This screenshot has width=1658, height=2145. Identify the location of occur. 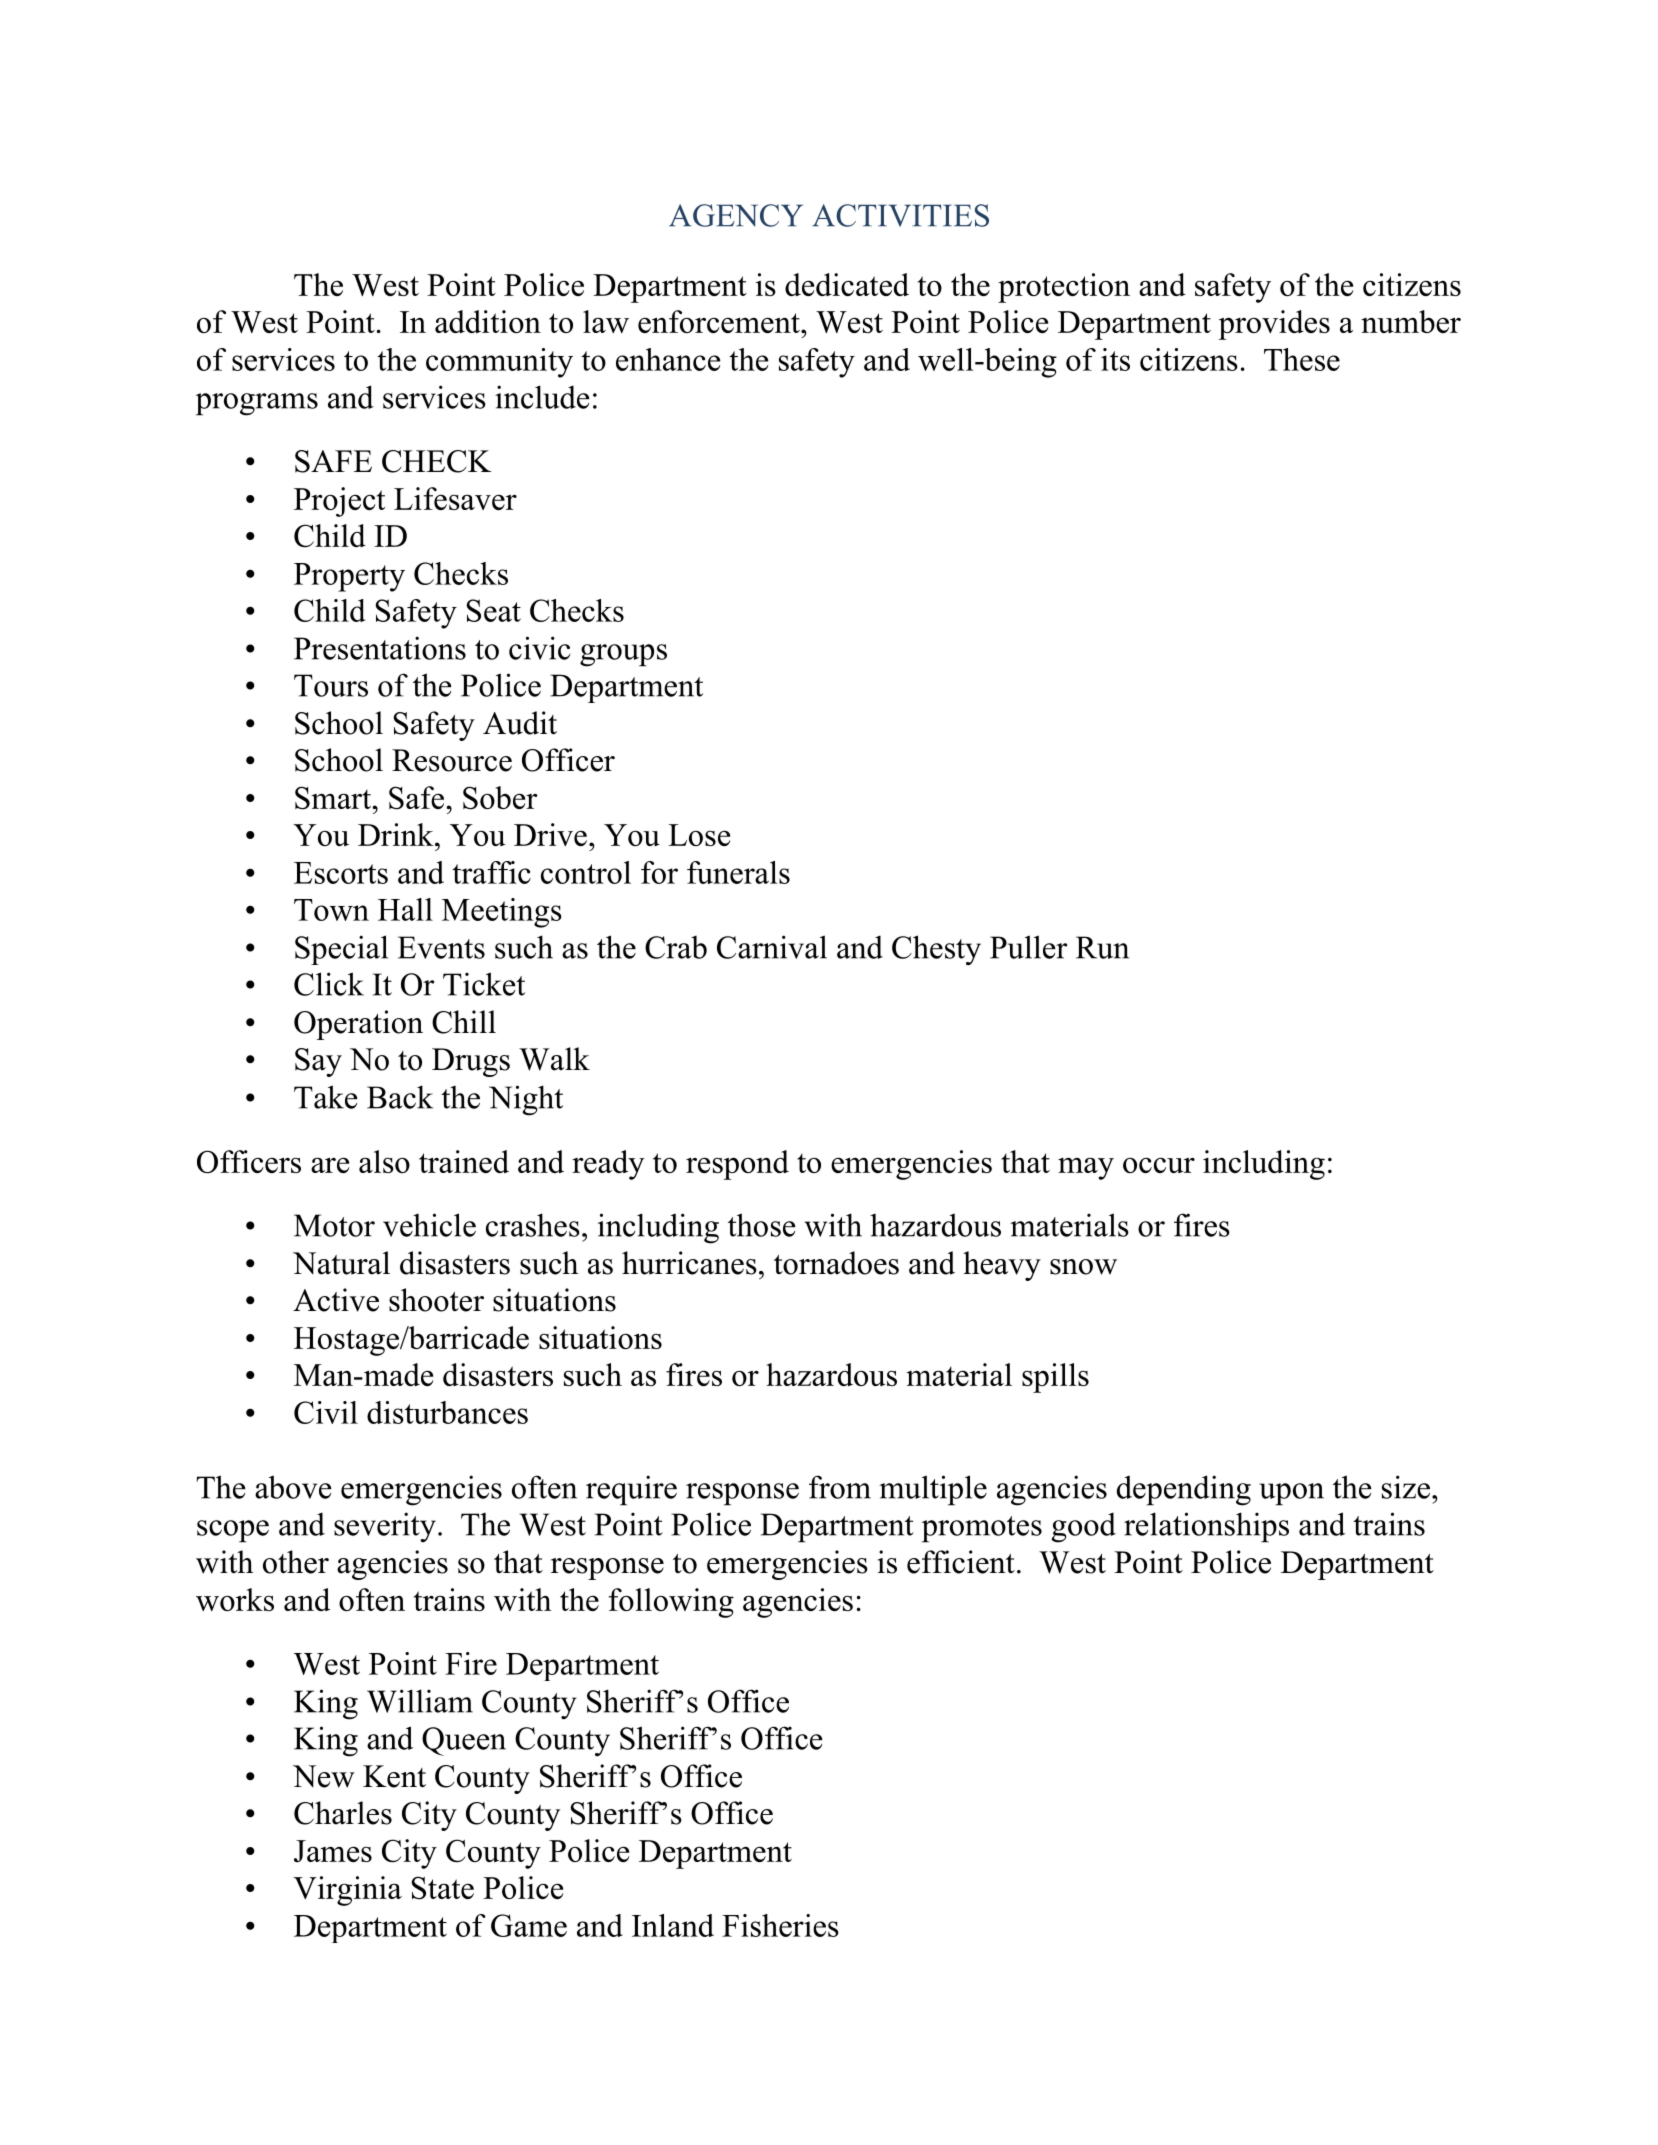
(1159, 1165).
